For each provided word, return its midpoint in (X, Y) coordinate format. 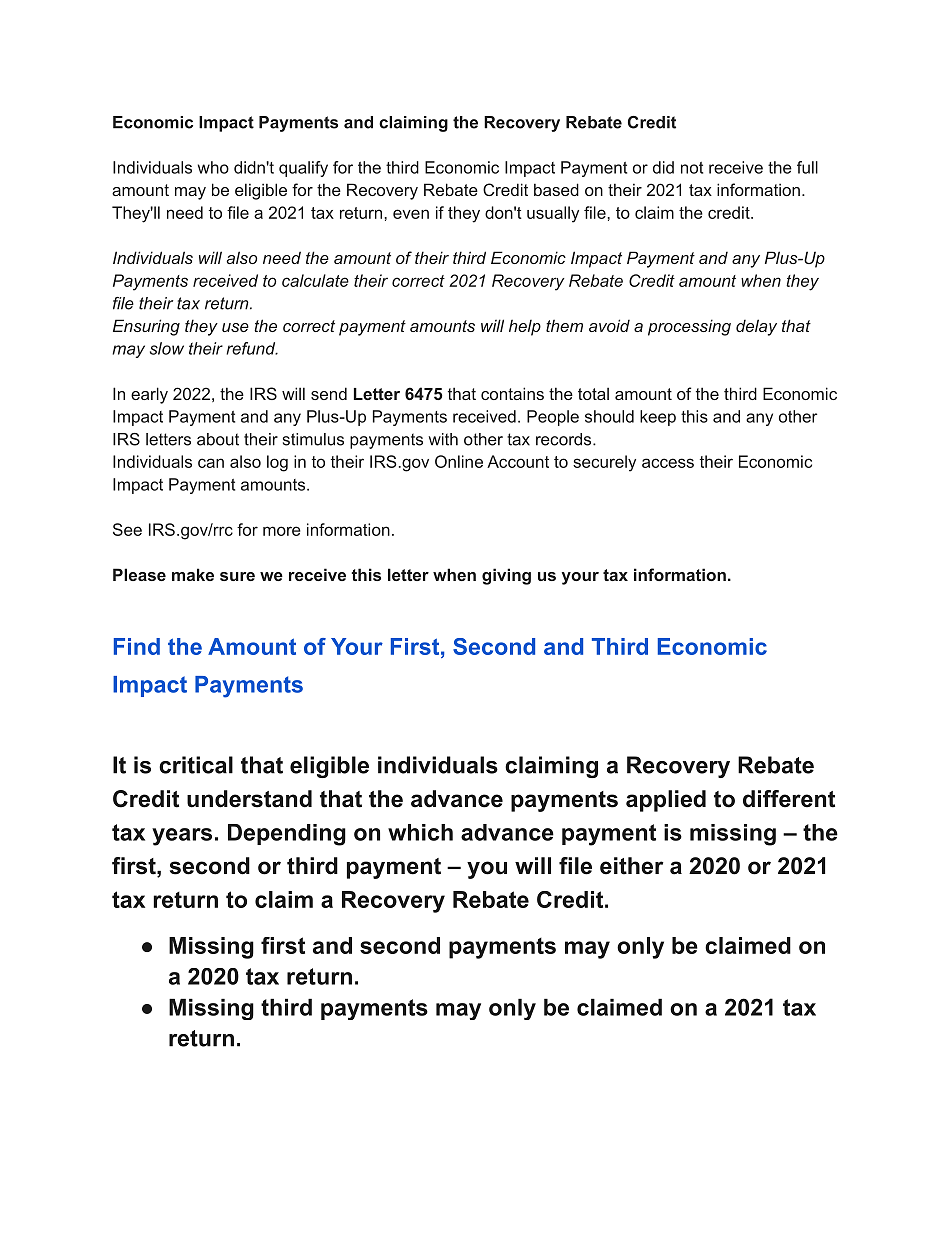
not (692, 168)
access (668, 463)
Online (459, 461)
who (213, 167)
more (282, 531)
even (411, 214)
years (182, 837)
